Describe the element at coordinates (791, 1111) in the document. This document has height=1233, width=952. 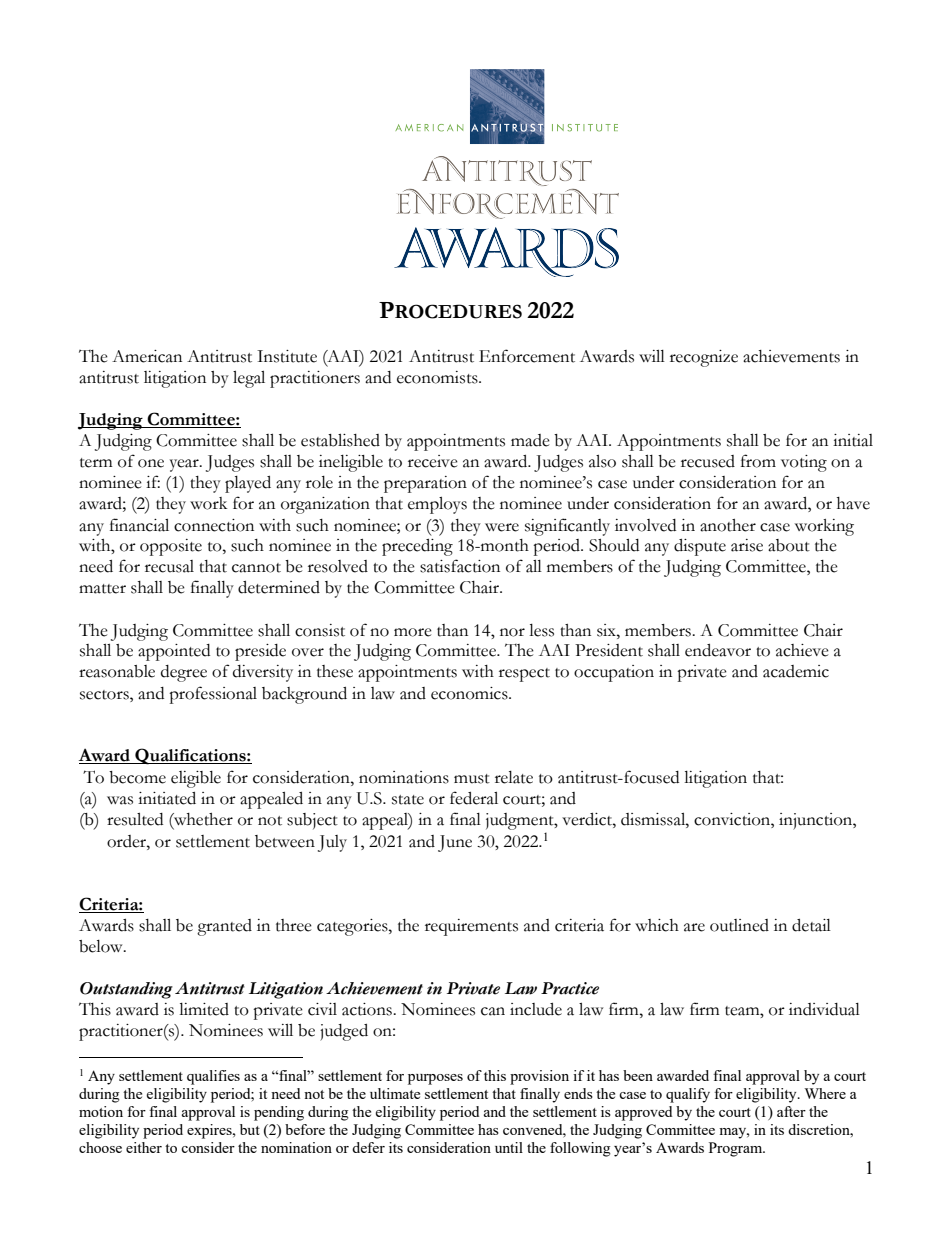
I see `after` at that location.
